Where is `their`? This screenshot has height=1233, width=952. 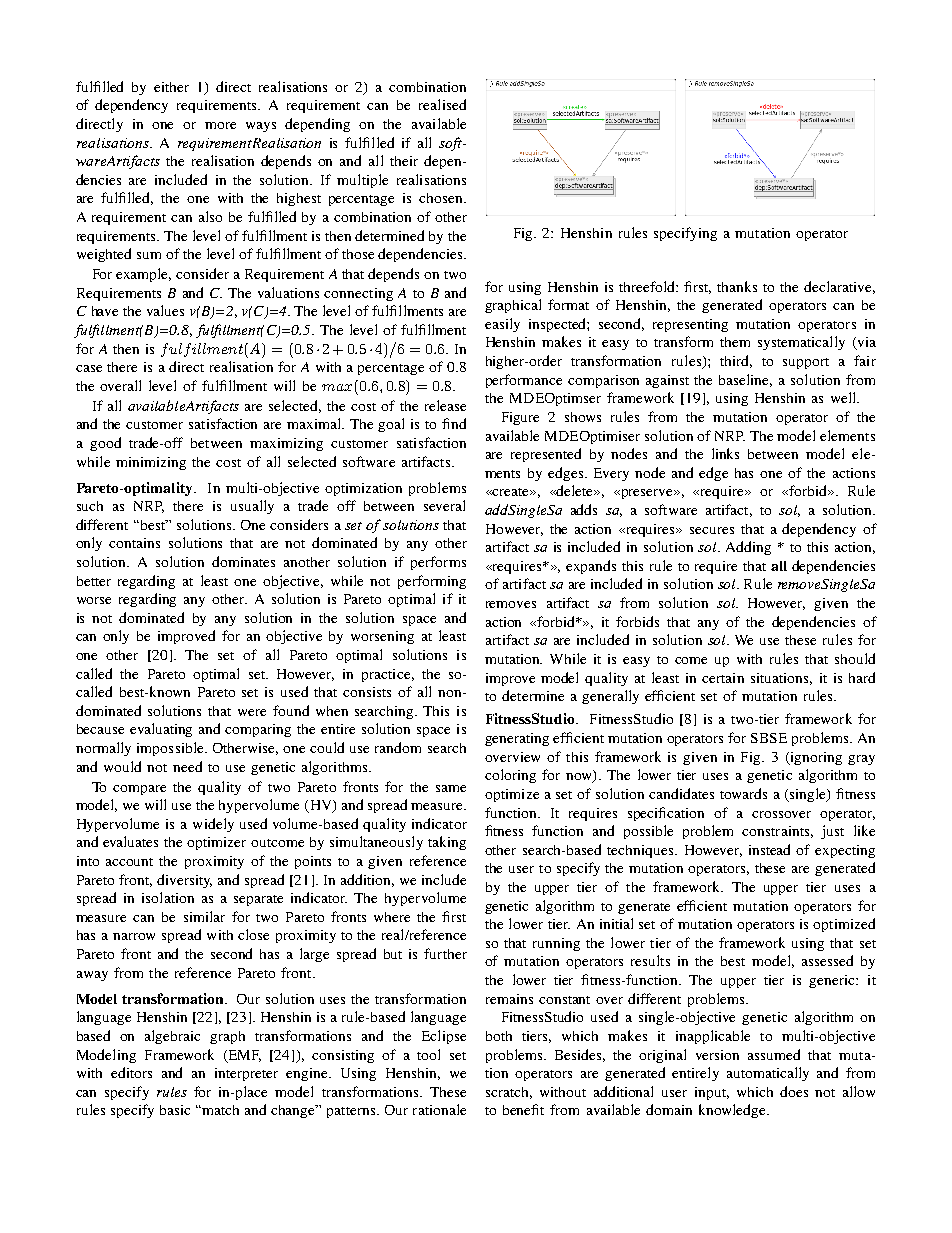
their is located at coordinates (404, 161).
